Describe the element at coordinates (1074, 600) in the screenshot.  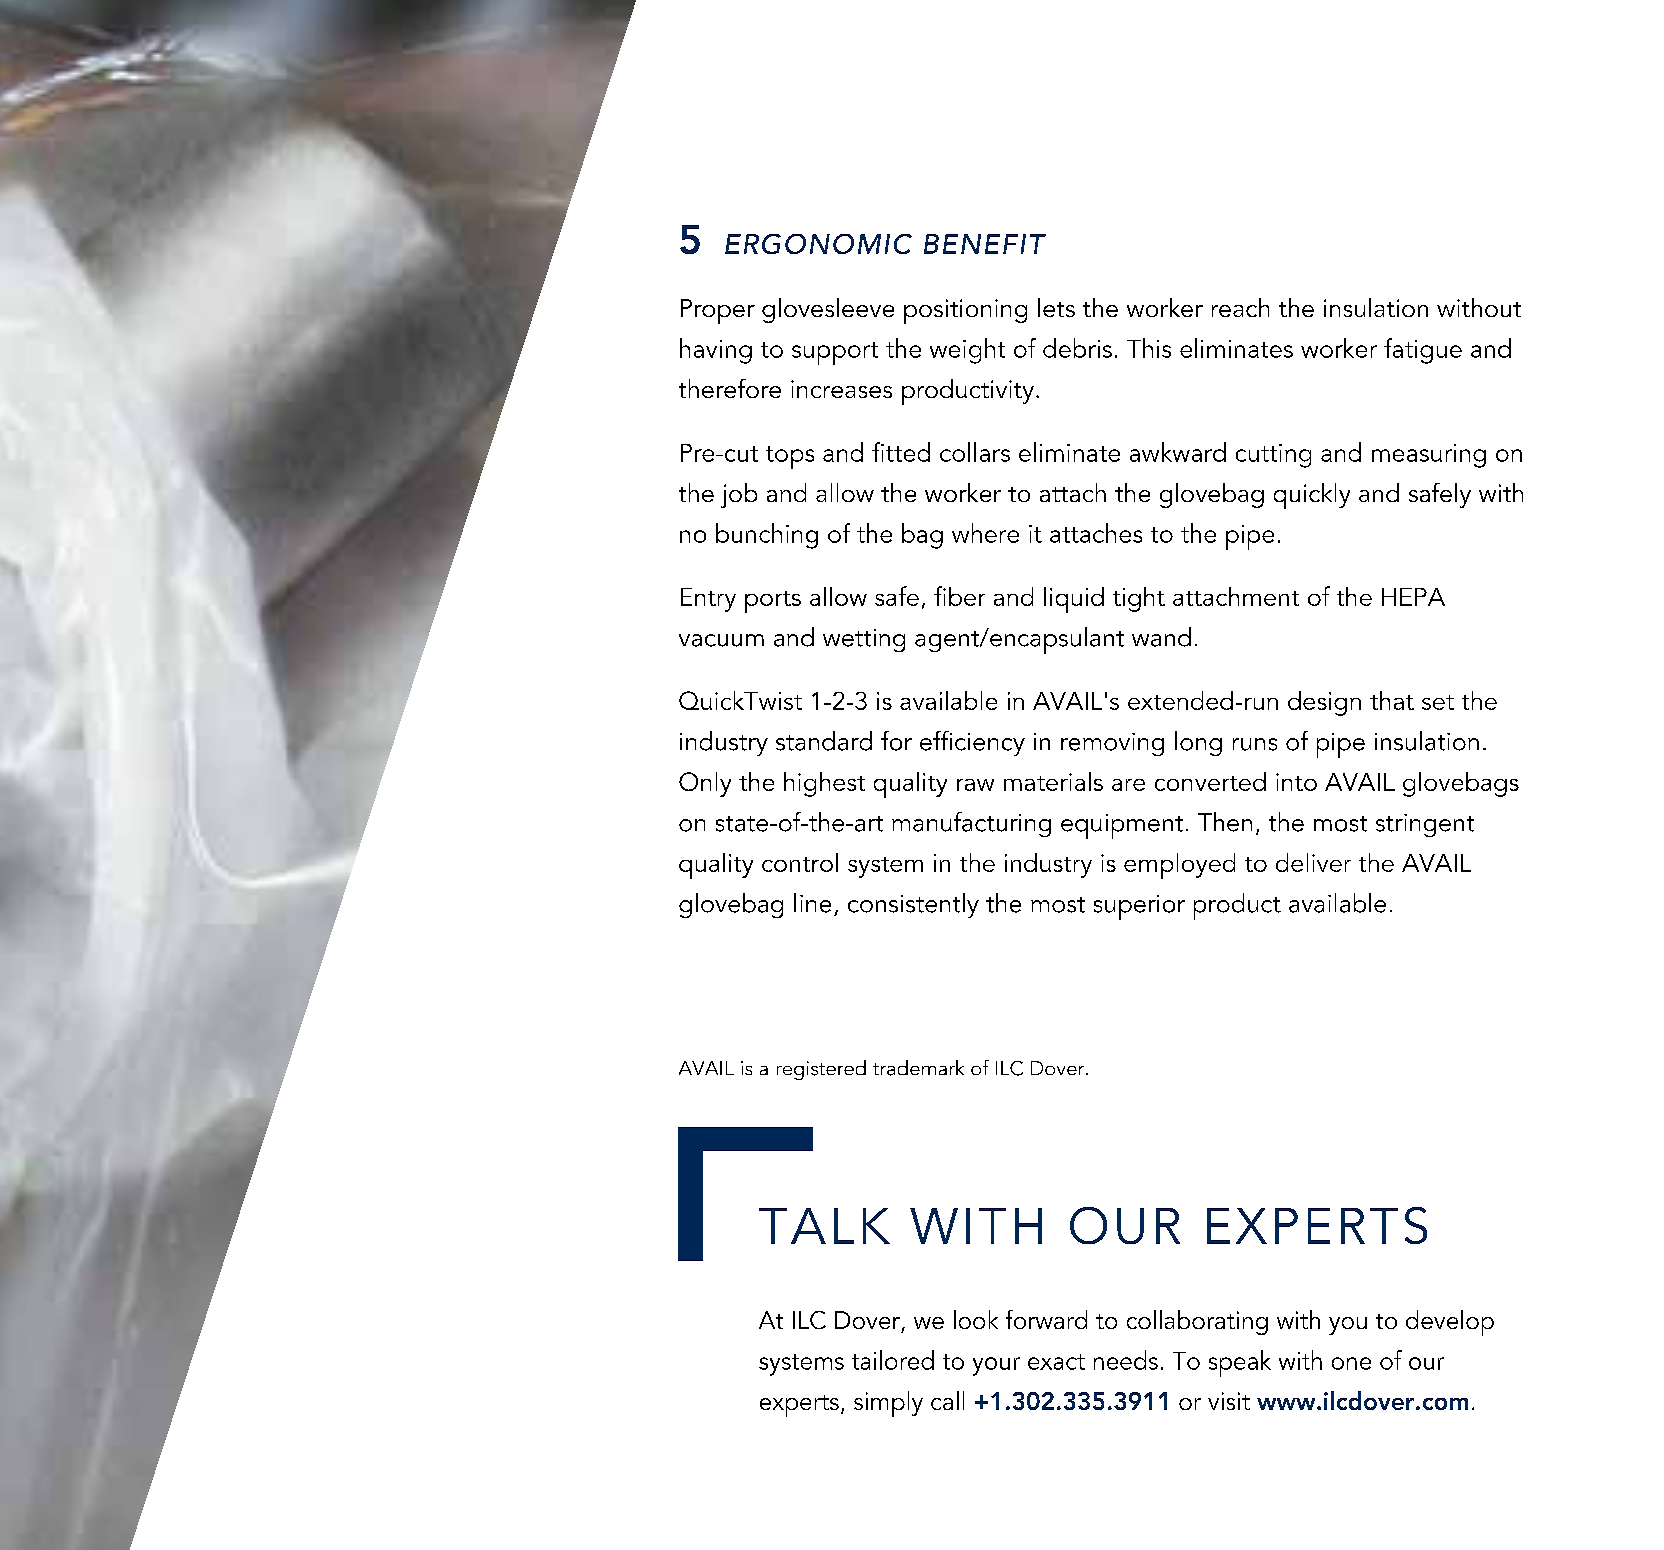
I see `liquid` at that location.
